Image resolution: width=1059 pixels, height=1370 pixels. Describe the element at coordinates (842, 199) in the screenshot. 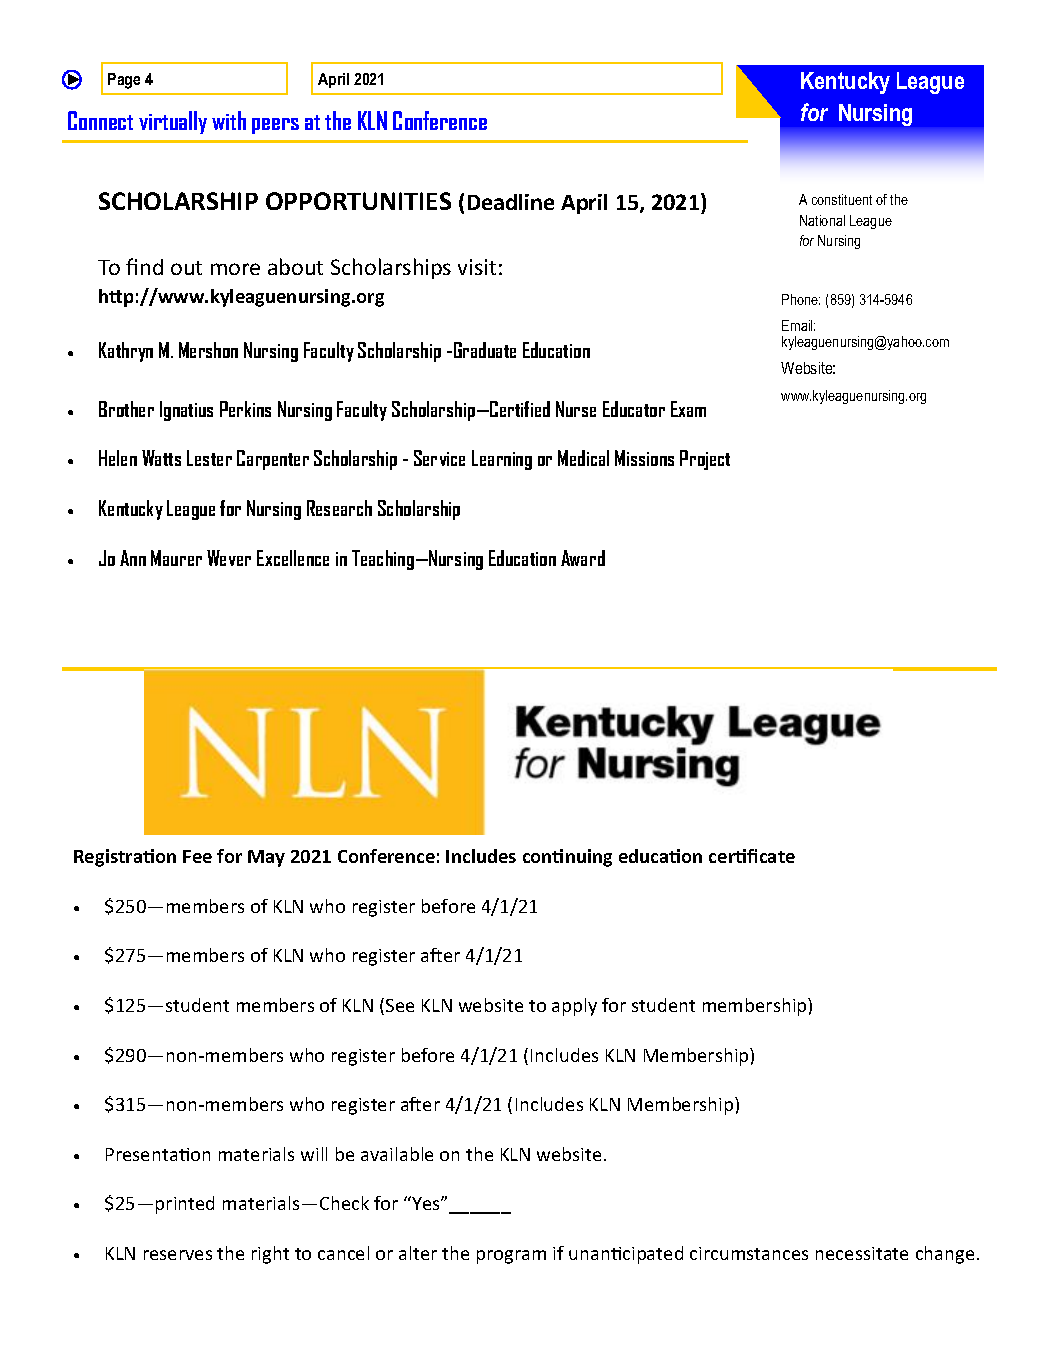

I see `constituent` at that location.
